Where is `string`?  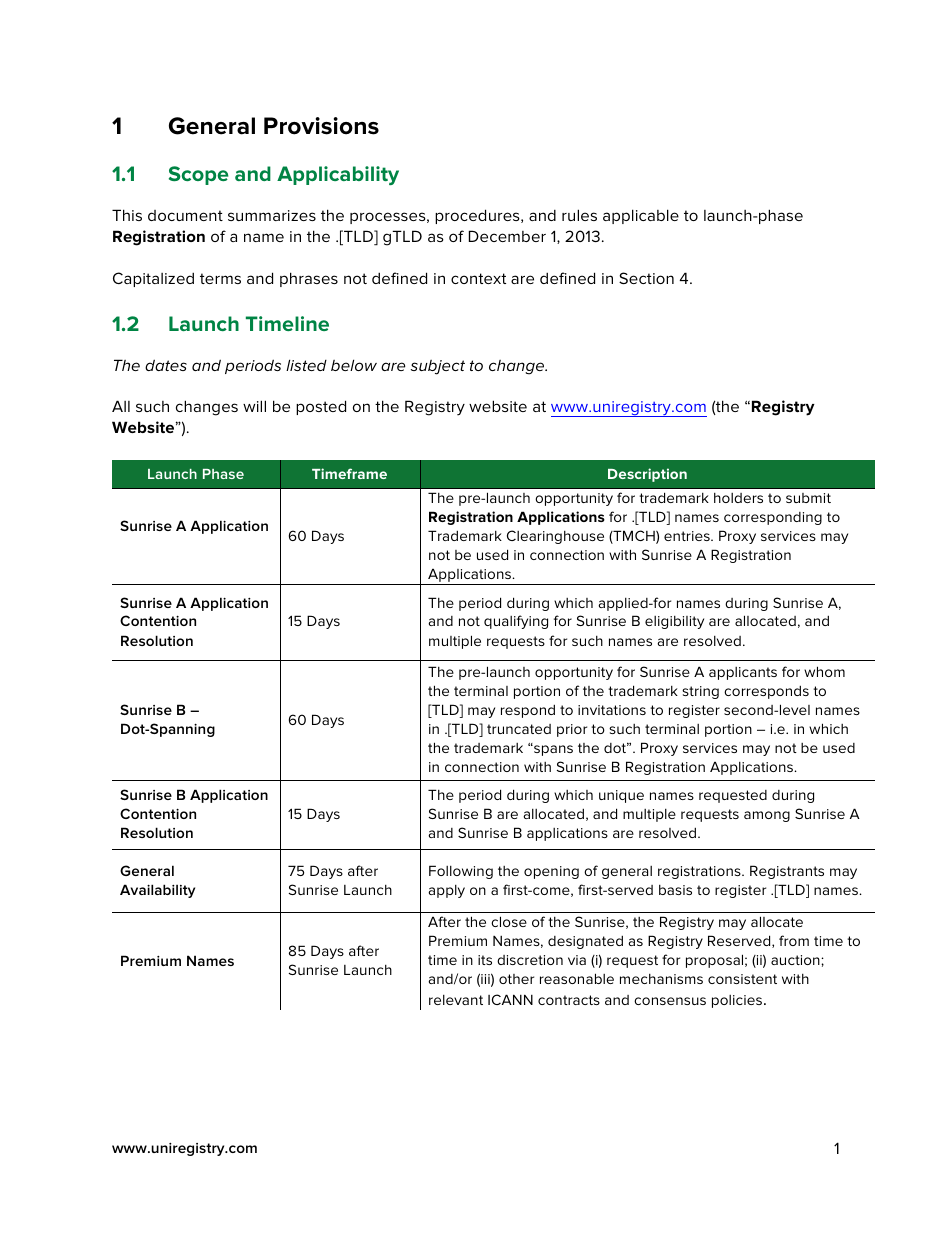
string is located at coordinates (700, 692).
